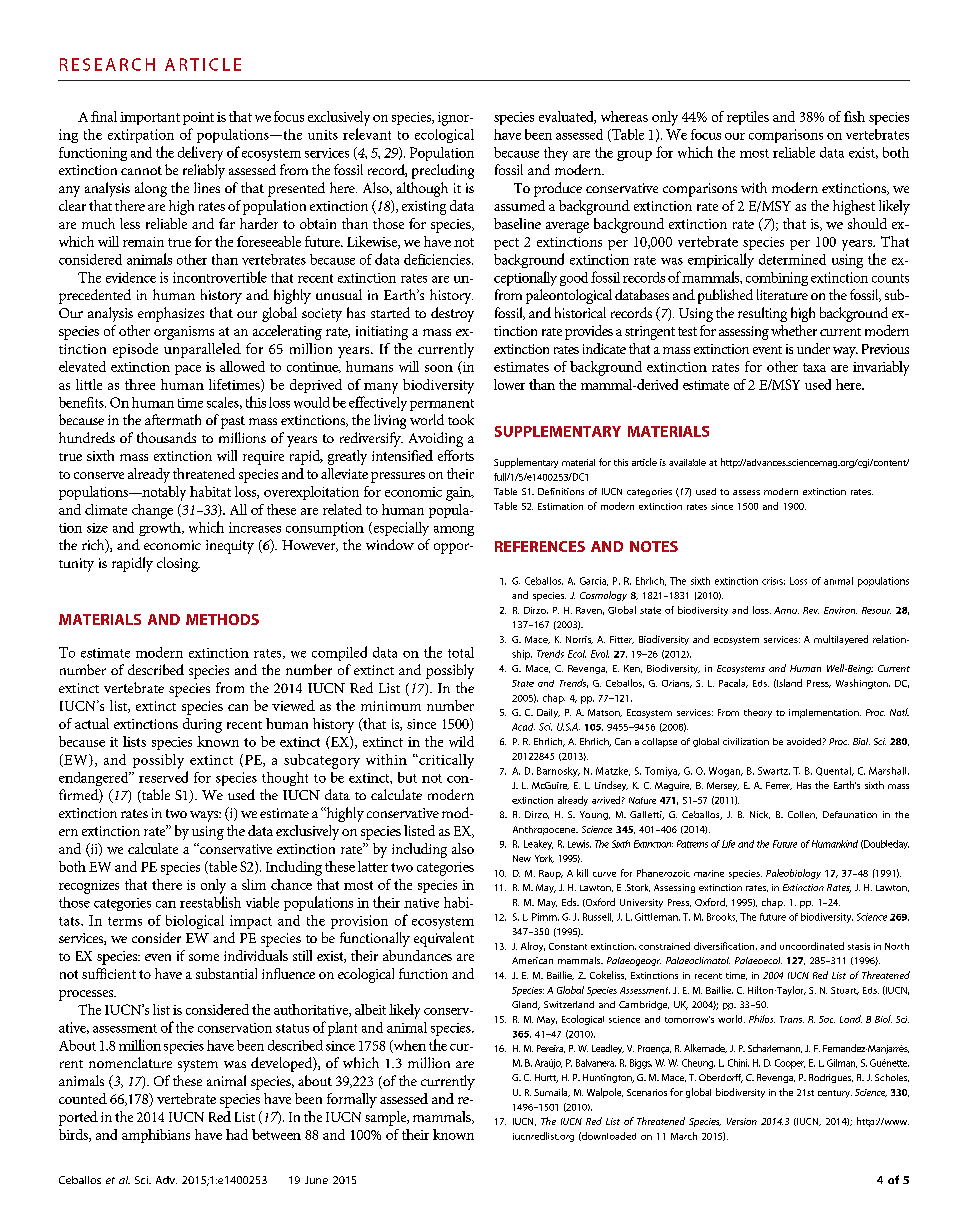  Describe the element at coordinates (387, 1118) in the image. I see `sample` at that location.
